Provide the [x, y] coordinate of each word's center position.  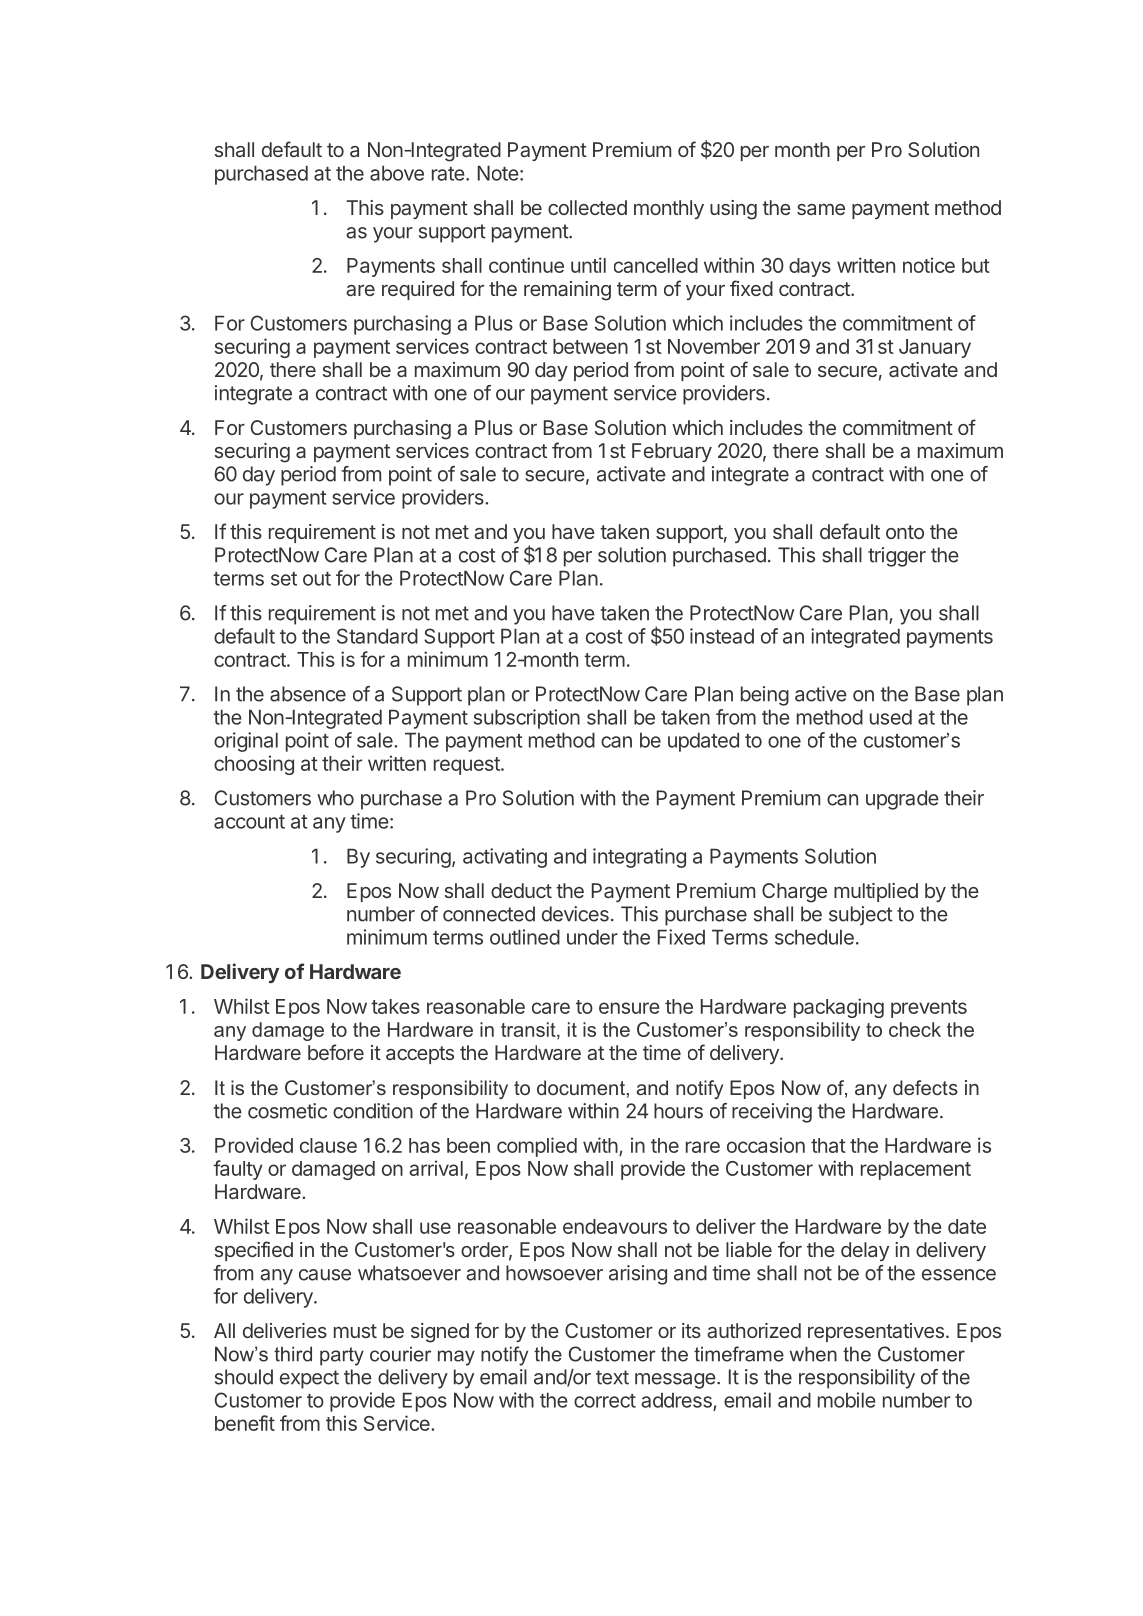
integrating [639, 858]
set [284, 579]
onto [905, 532]
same [821, 209]
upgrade [902, 800]
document [581, 1087]
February [672, 452]
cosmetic [287, 1111]
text [612, 1377]
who [335, 798]
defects [925, 1087]
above [397, 173]
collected [587, 207]
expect [309, 1379]
